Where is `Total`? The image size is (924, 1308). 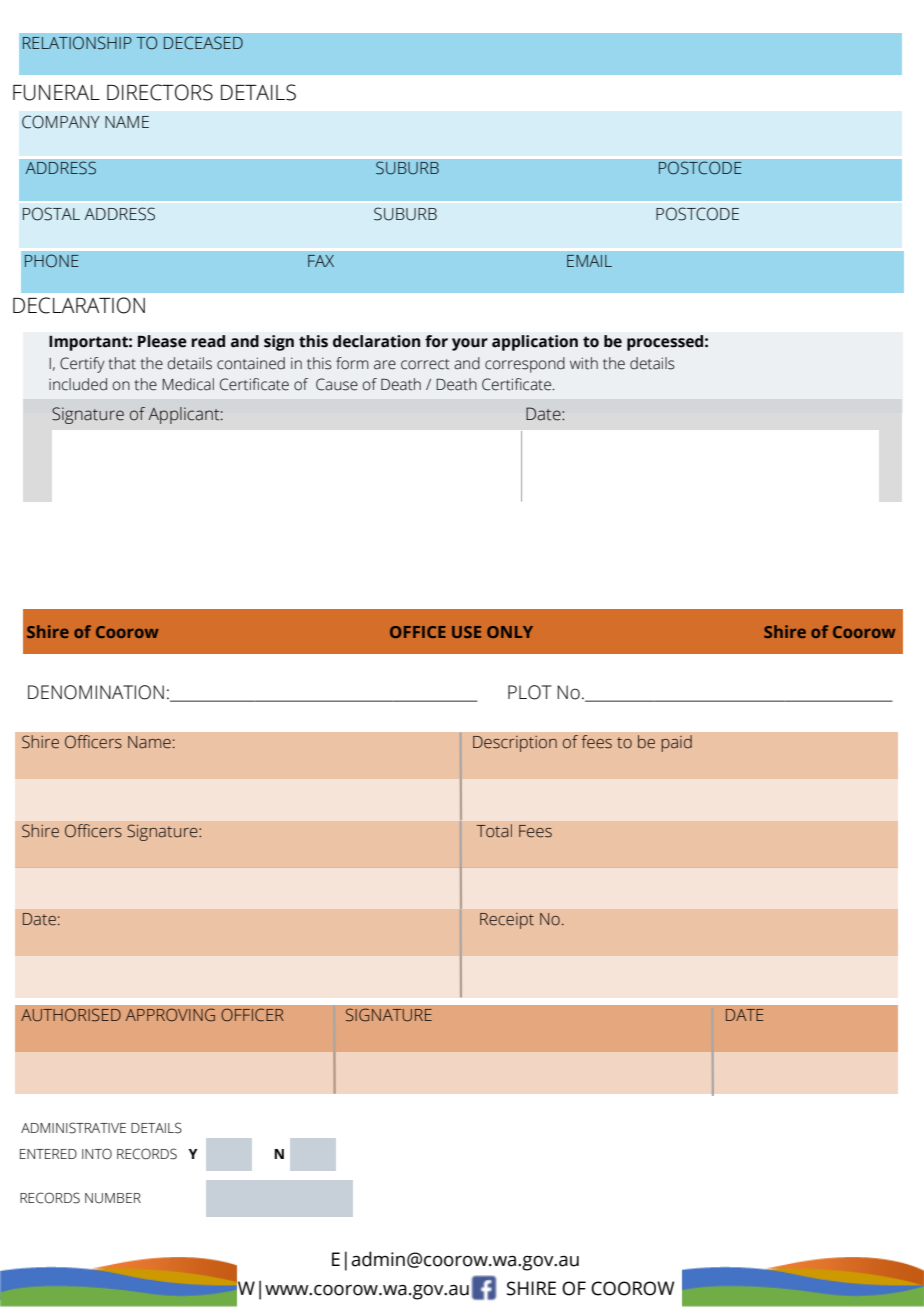 Total is located at coordinates (494, 831).
